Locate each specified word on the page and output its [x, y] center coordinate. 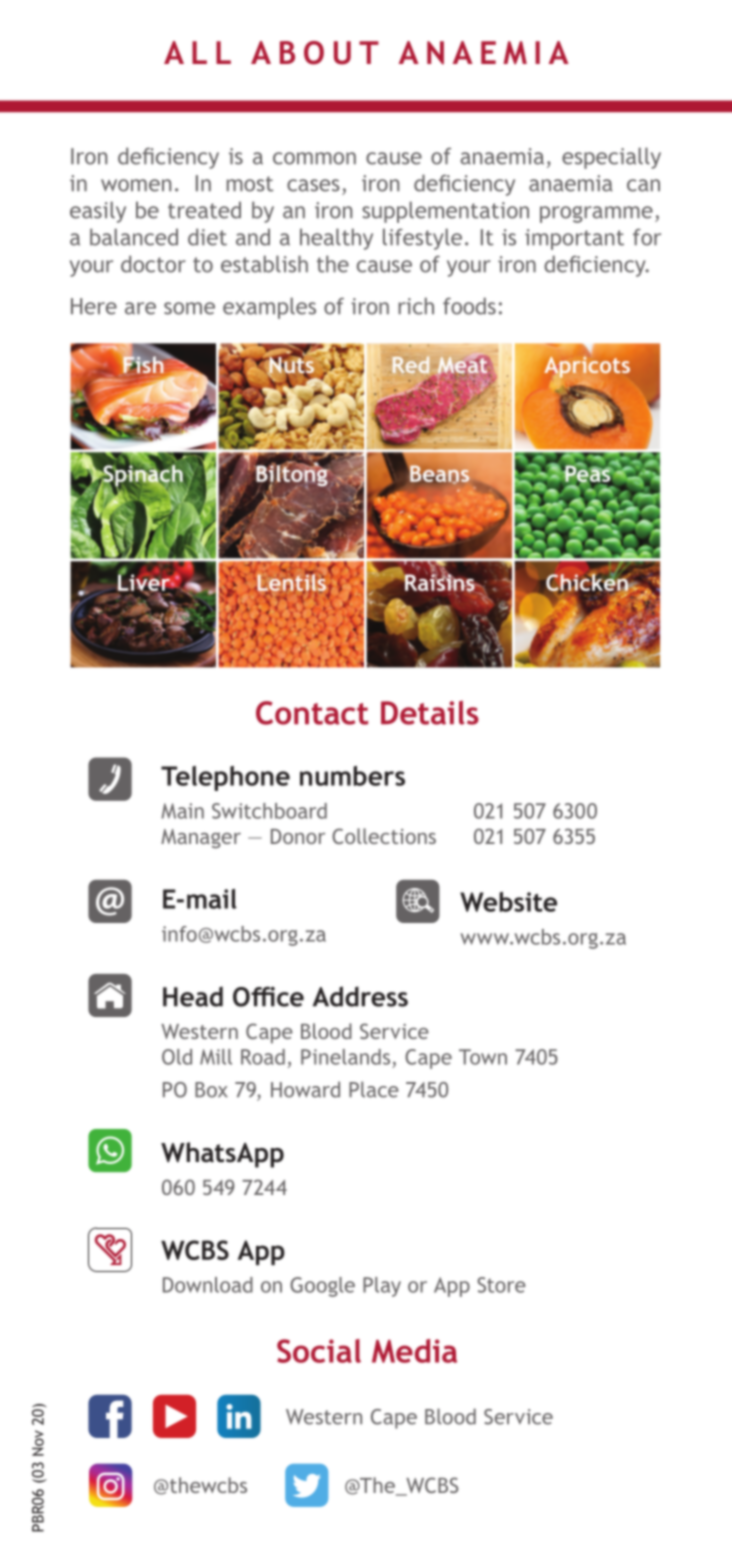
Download [208, 1285]
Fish [143, 363]
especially [611, 158]
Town [483, 1057]
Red [411, 365]
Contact [312, 713]
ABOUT [315, 53]
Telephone [225, 778]
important [574, 239]
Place [374, 1089]
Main [182, 811]
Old [177, 1057]
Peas [588, 474]
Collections [384, 836]
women [136, 185]
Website [508, 902]
